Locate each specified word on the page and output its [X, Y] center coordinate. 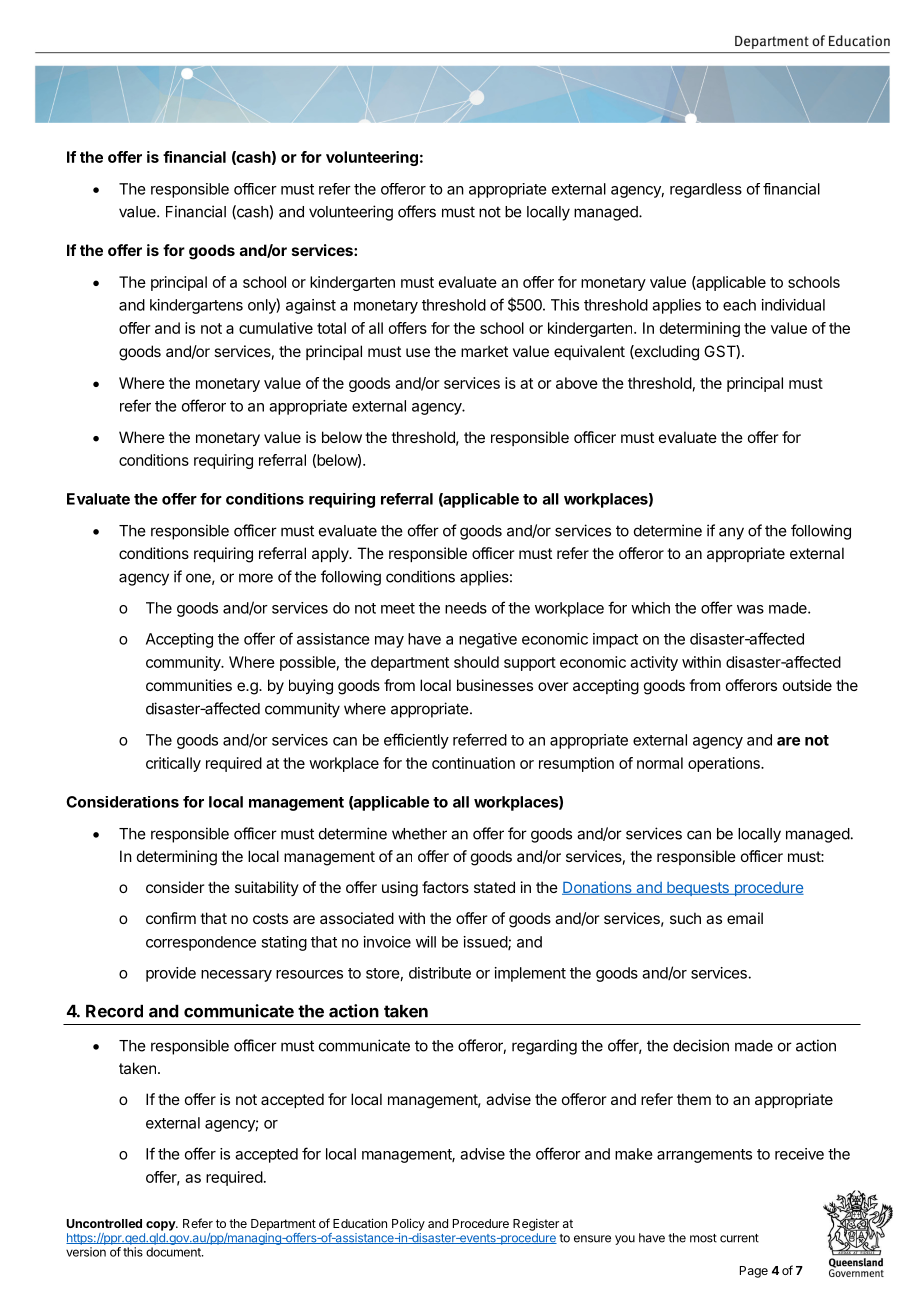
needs [466, 608]
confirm [171, 918]
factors [445, 887]
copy [161, 1226]
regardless [706, 190]
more [256, 578]
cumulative [276, 328]
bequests [698, 889]
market [484, 351]
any [731, 533]
